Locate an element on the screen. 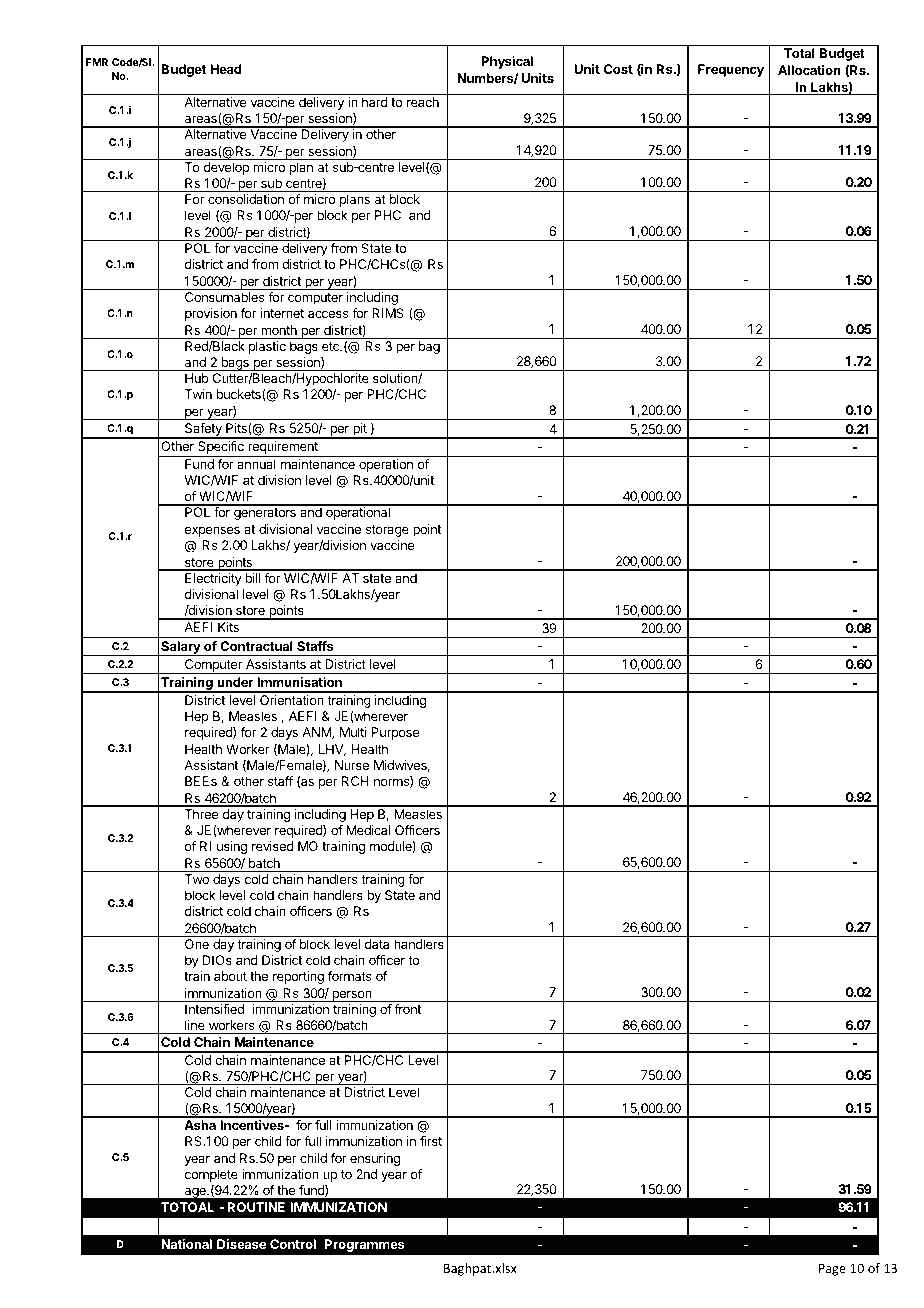 This screenshot has width=924, height=1308. front is located at coordinates (408, 1009).
